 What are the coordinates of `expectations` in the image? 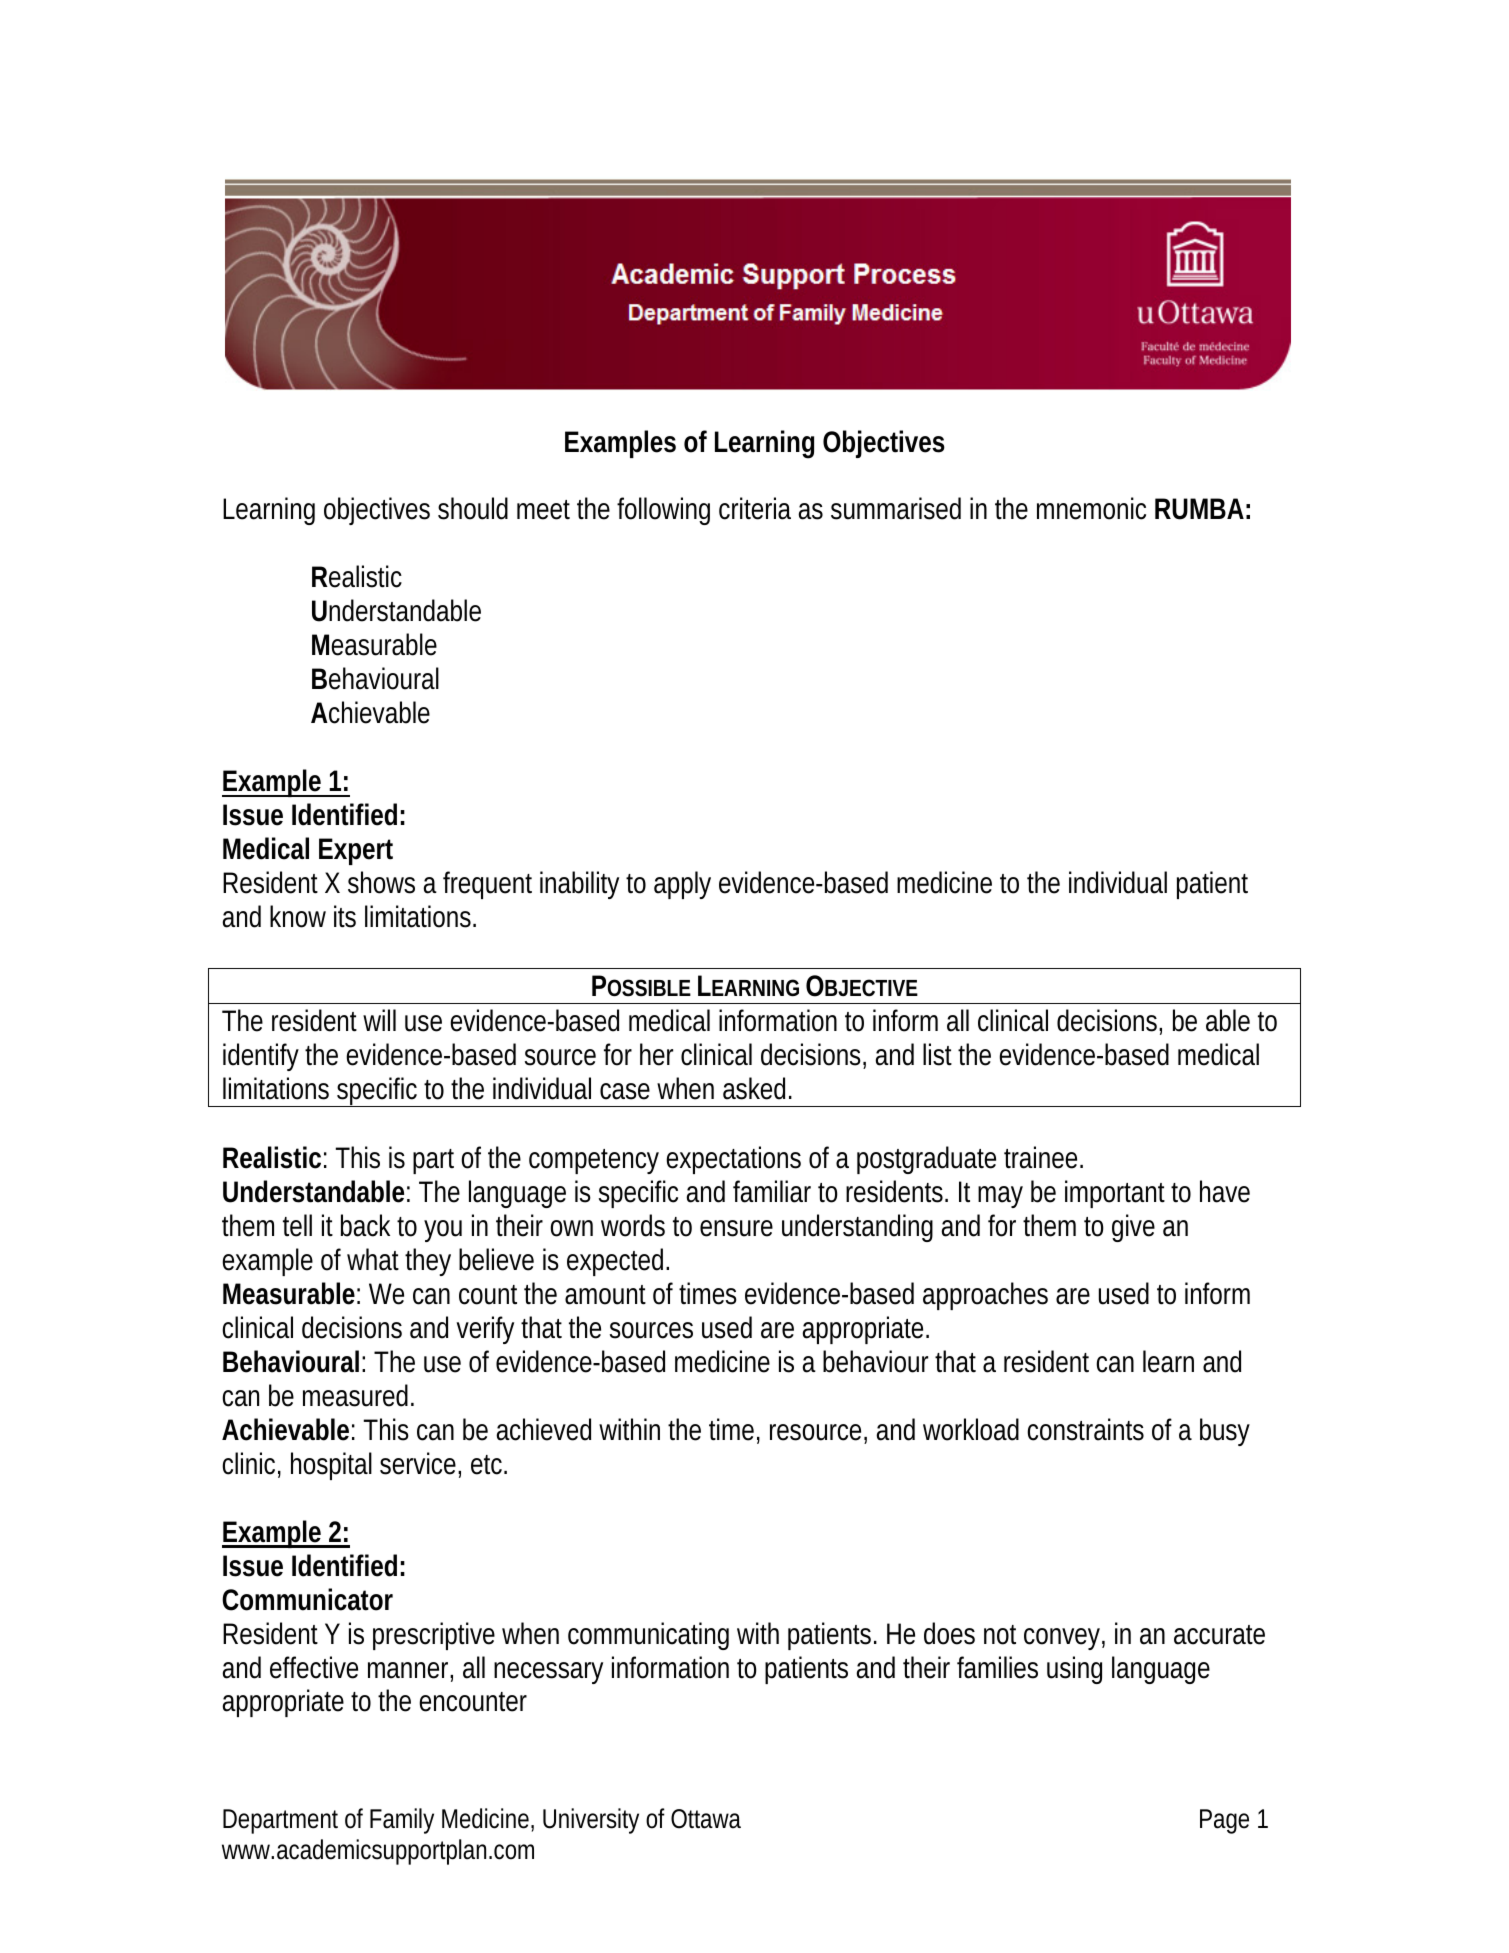 It's located at (733, 1160).
